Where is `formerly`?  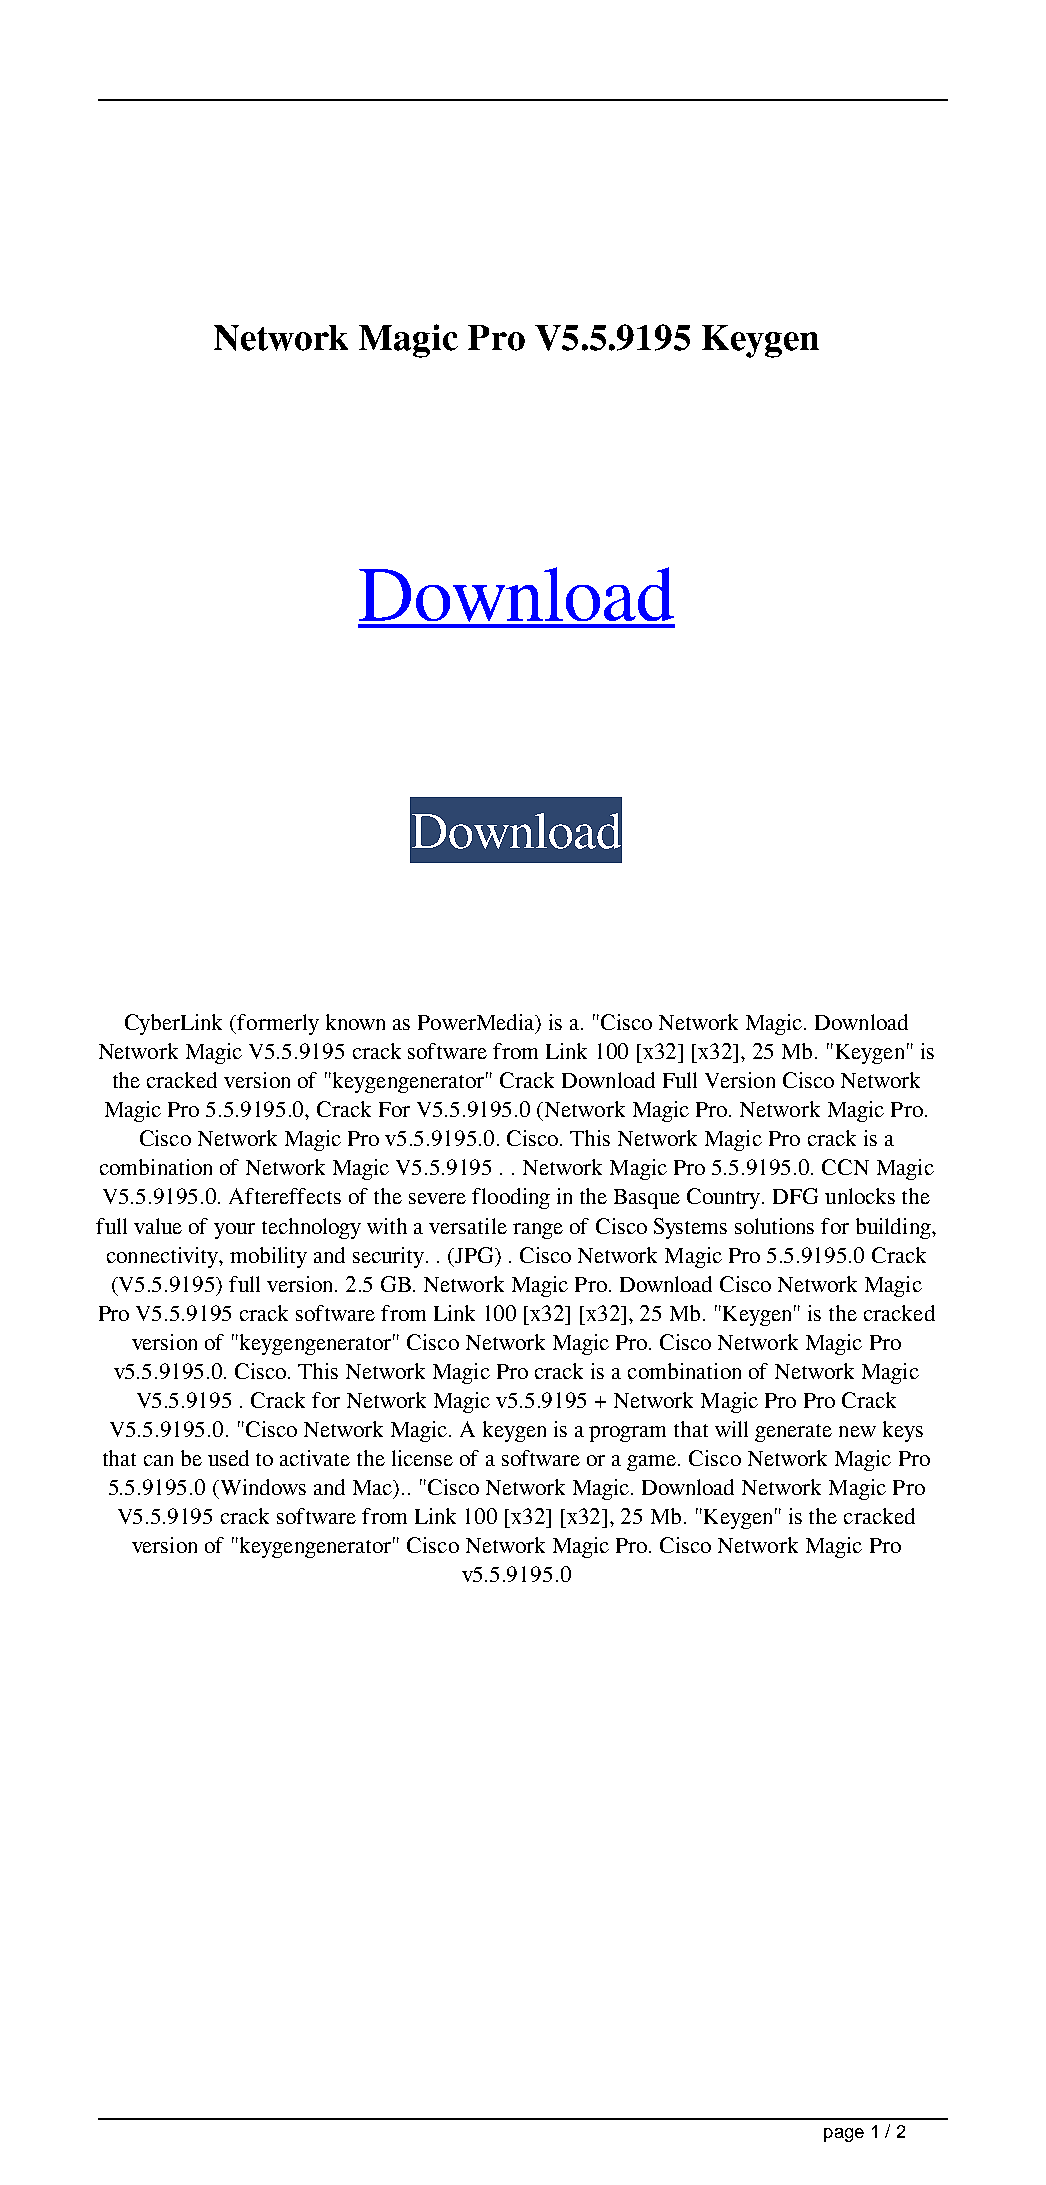
formerly is located at coordinates (278, 1024).
